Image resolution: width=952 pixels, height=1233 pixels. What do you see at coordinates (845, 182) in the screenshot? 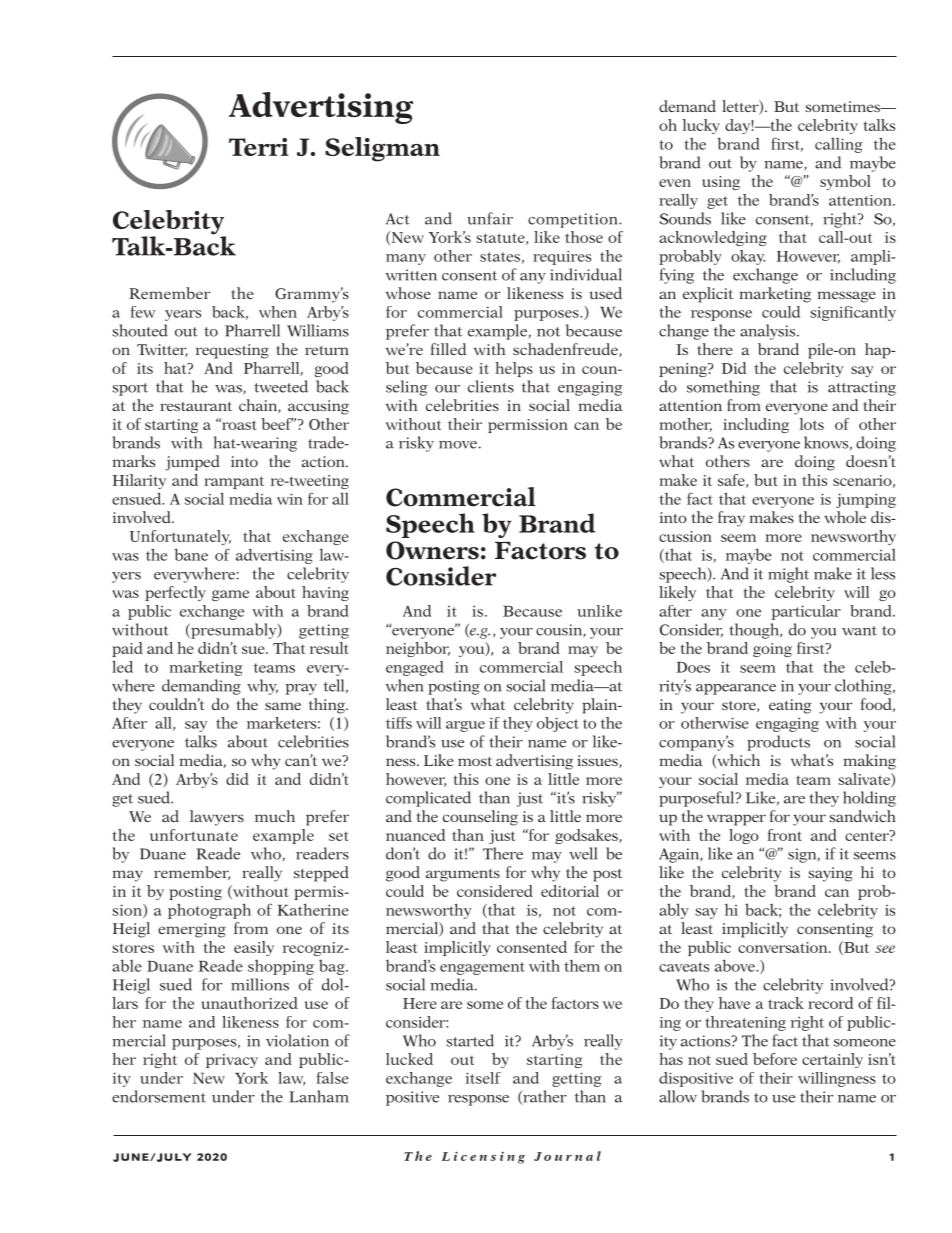
I see `symbol` at bounding box center [845, 182].
